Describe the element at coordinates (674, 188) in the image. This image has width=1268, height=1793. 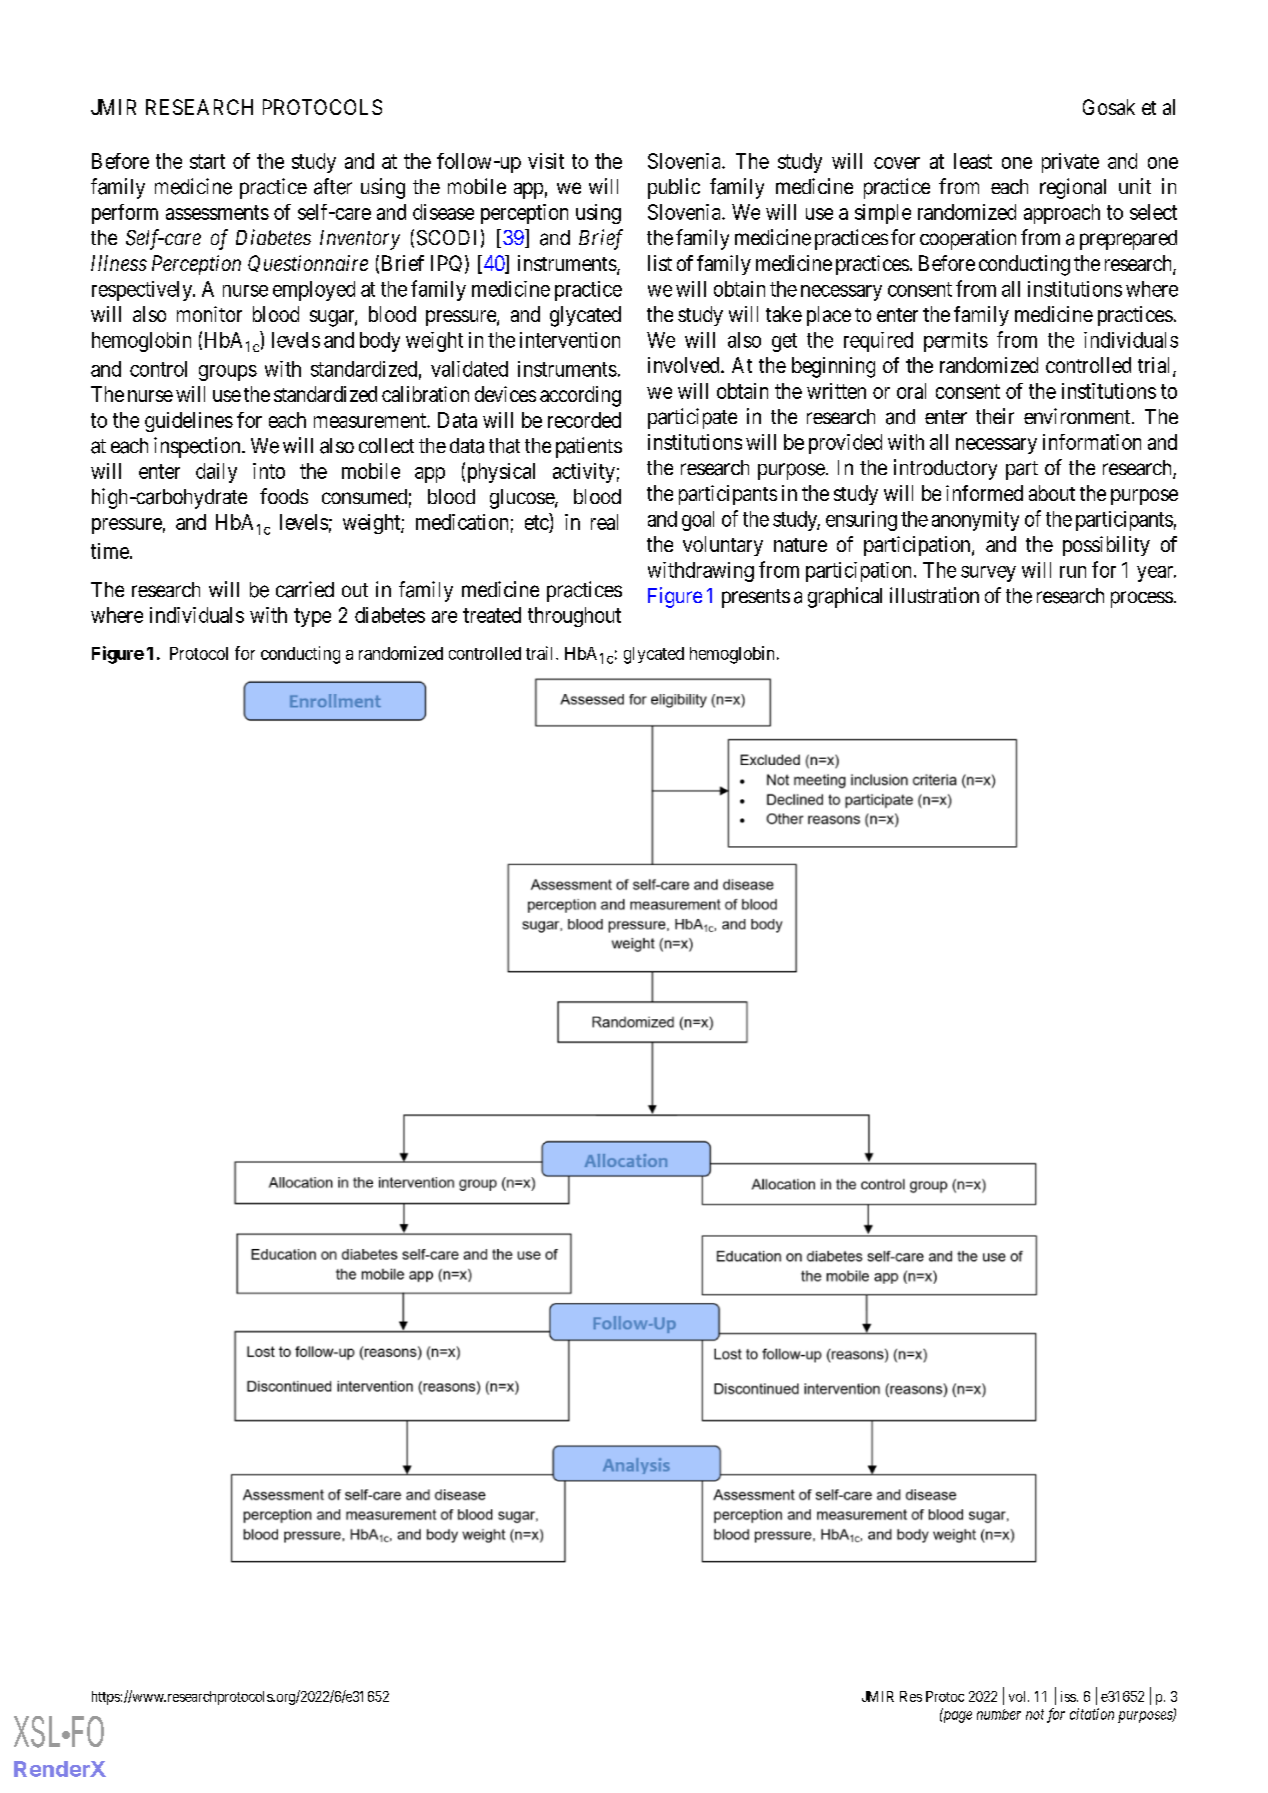
I see `public` at that location.
